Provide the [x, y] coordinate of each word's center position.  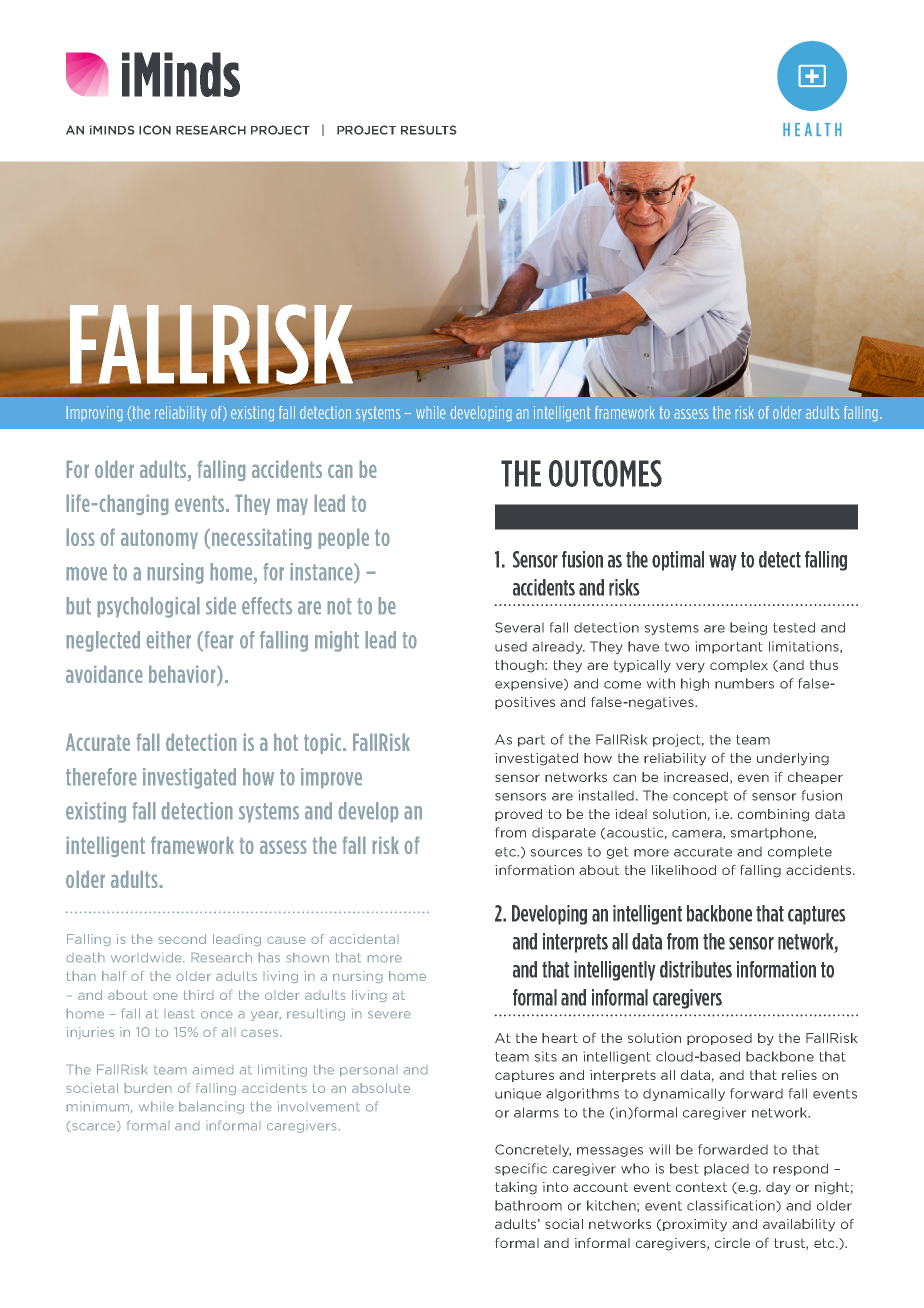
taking [516, 1188]
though [520, 666]
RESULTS [428, 130]
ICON [155, 130]
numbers [744, 683]
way [723, 563]
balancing [211, 1108]
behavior [183, 676]
